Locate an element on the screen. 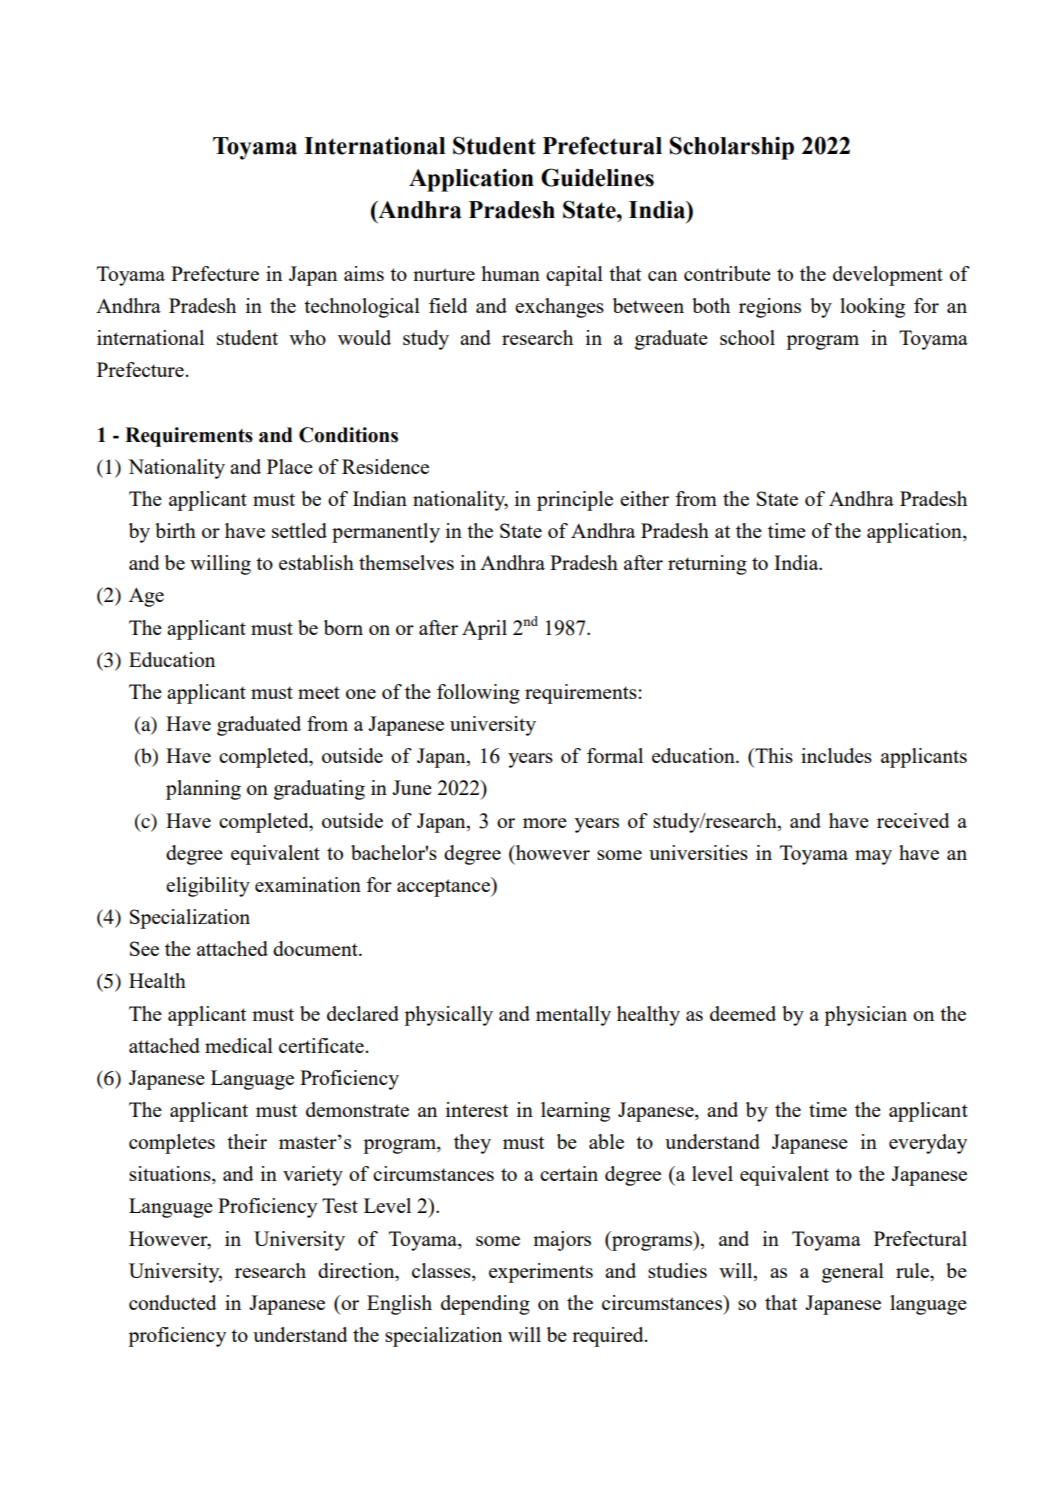 The height and width of the screenshot is (1504, 1064). principle is located at coordinates (575, 501).
